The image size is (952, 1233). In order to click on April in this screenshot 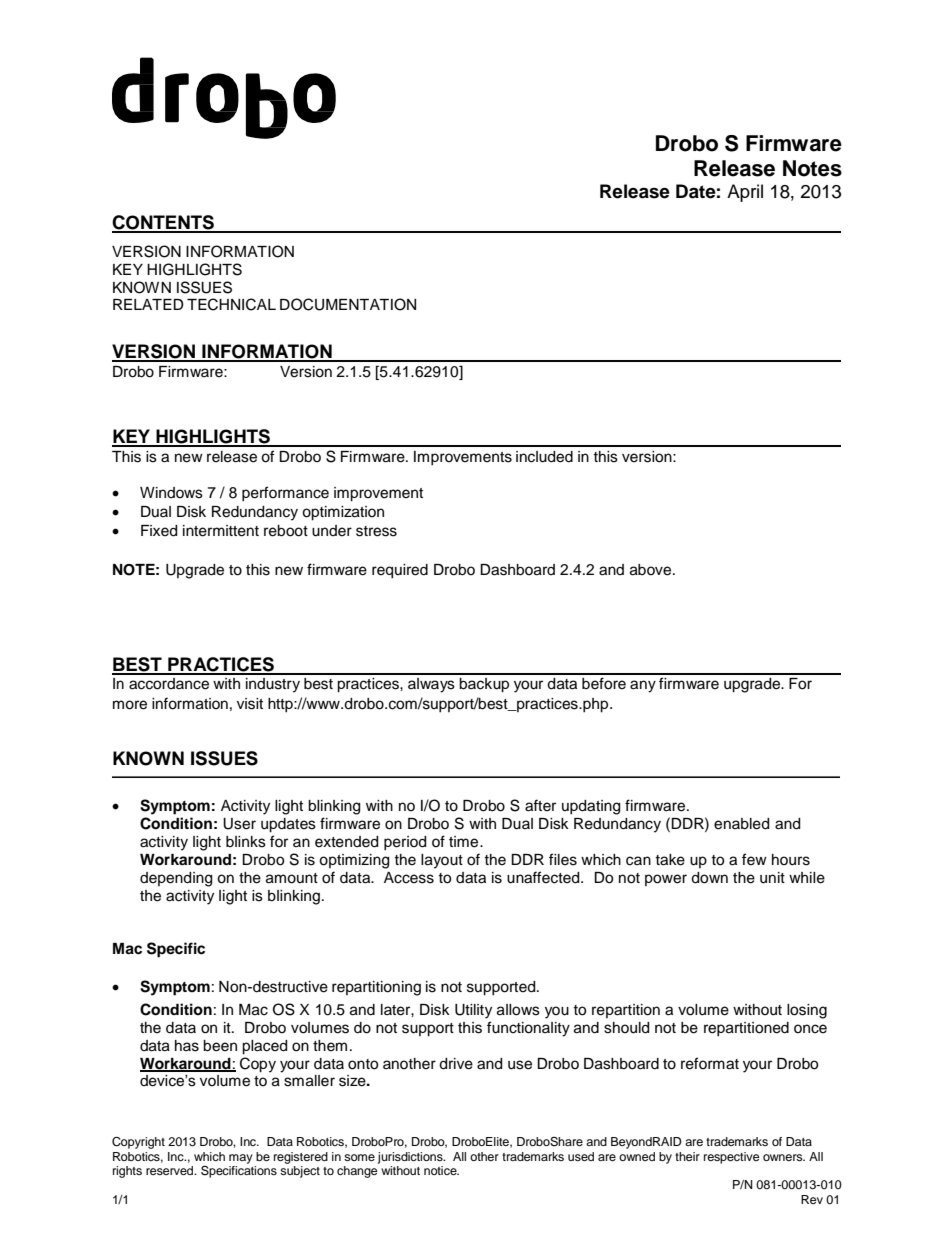, I will do `click(745, 193)`.
